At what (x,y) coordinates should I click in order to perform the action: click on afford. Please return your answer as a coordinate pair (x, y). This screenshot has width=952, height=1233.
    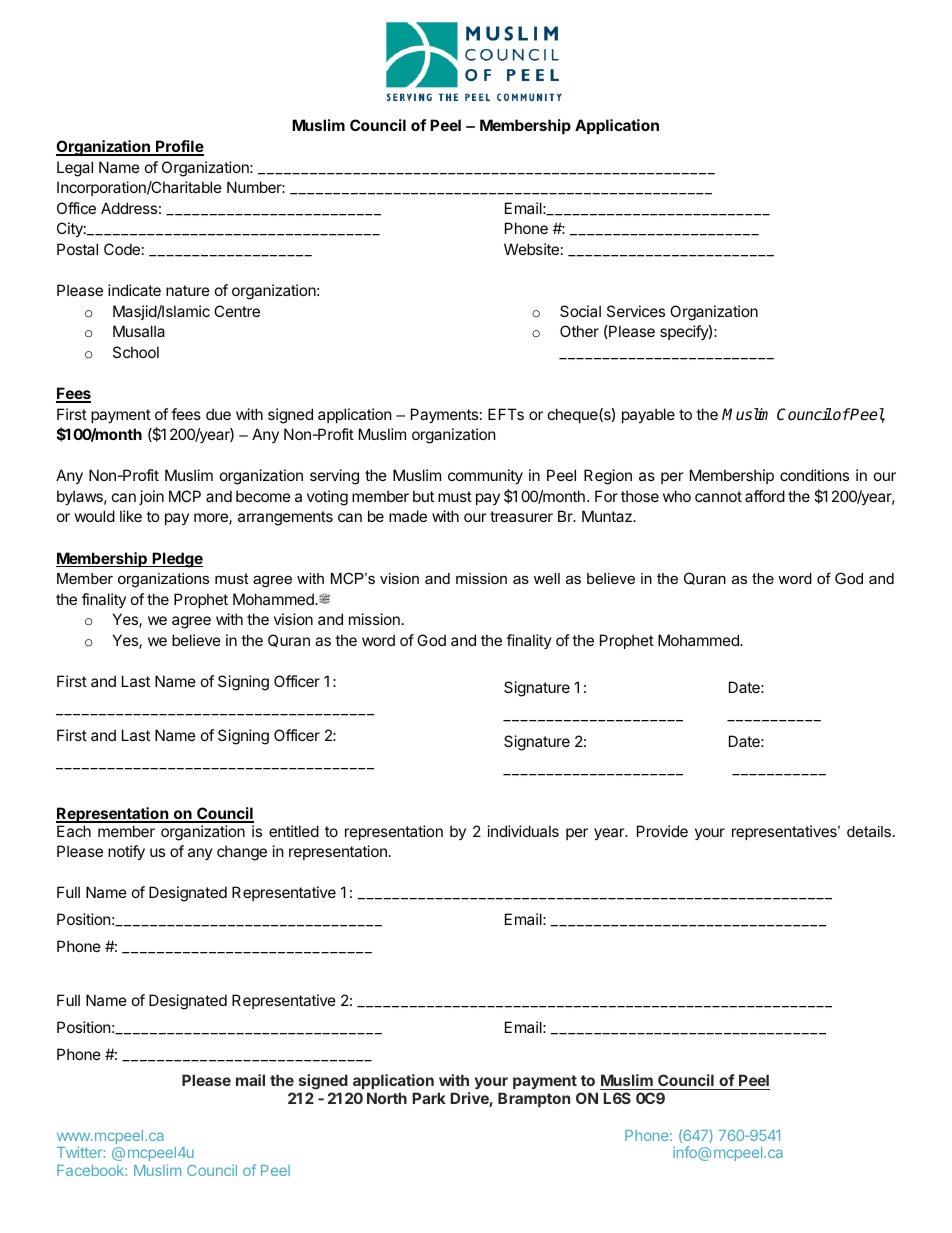
    Looking at the image, I should click on (765, 496).
